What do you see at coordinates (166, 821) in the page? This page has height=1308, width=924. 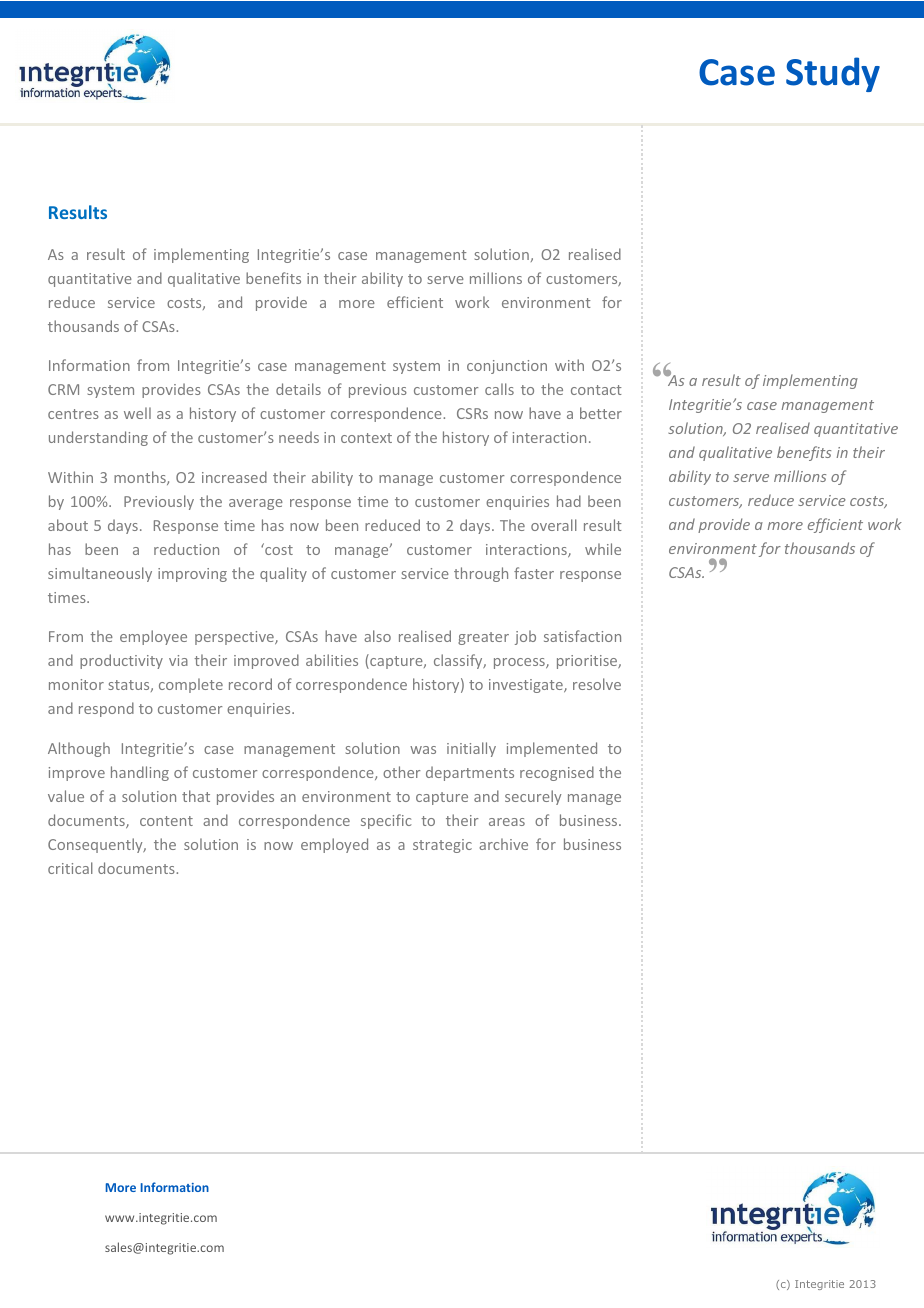 I see `content` at bounding box center [166, 821].
